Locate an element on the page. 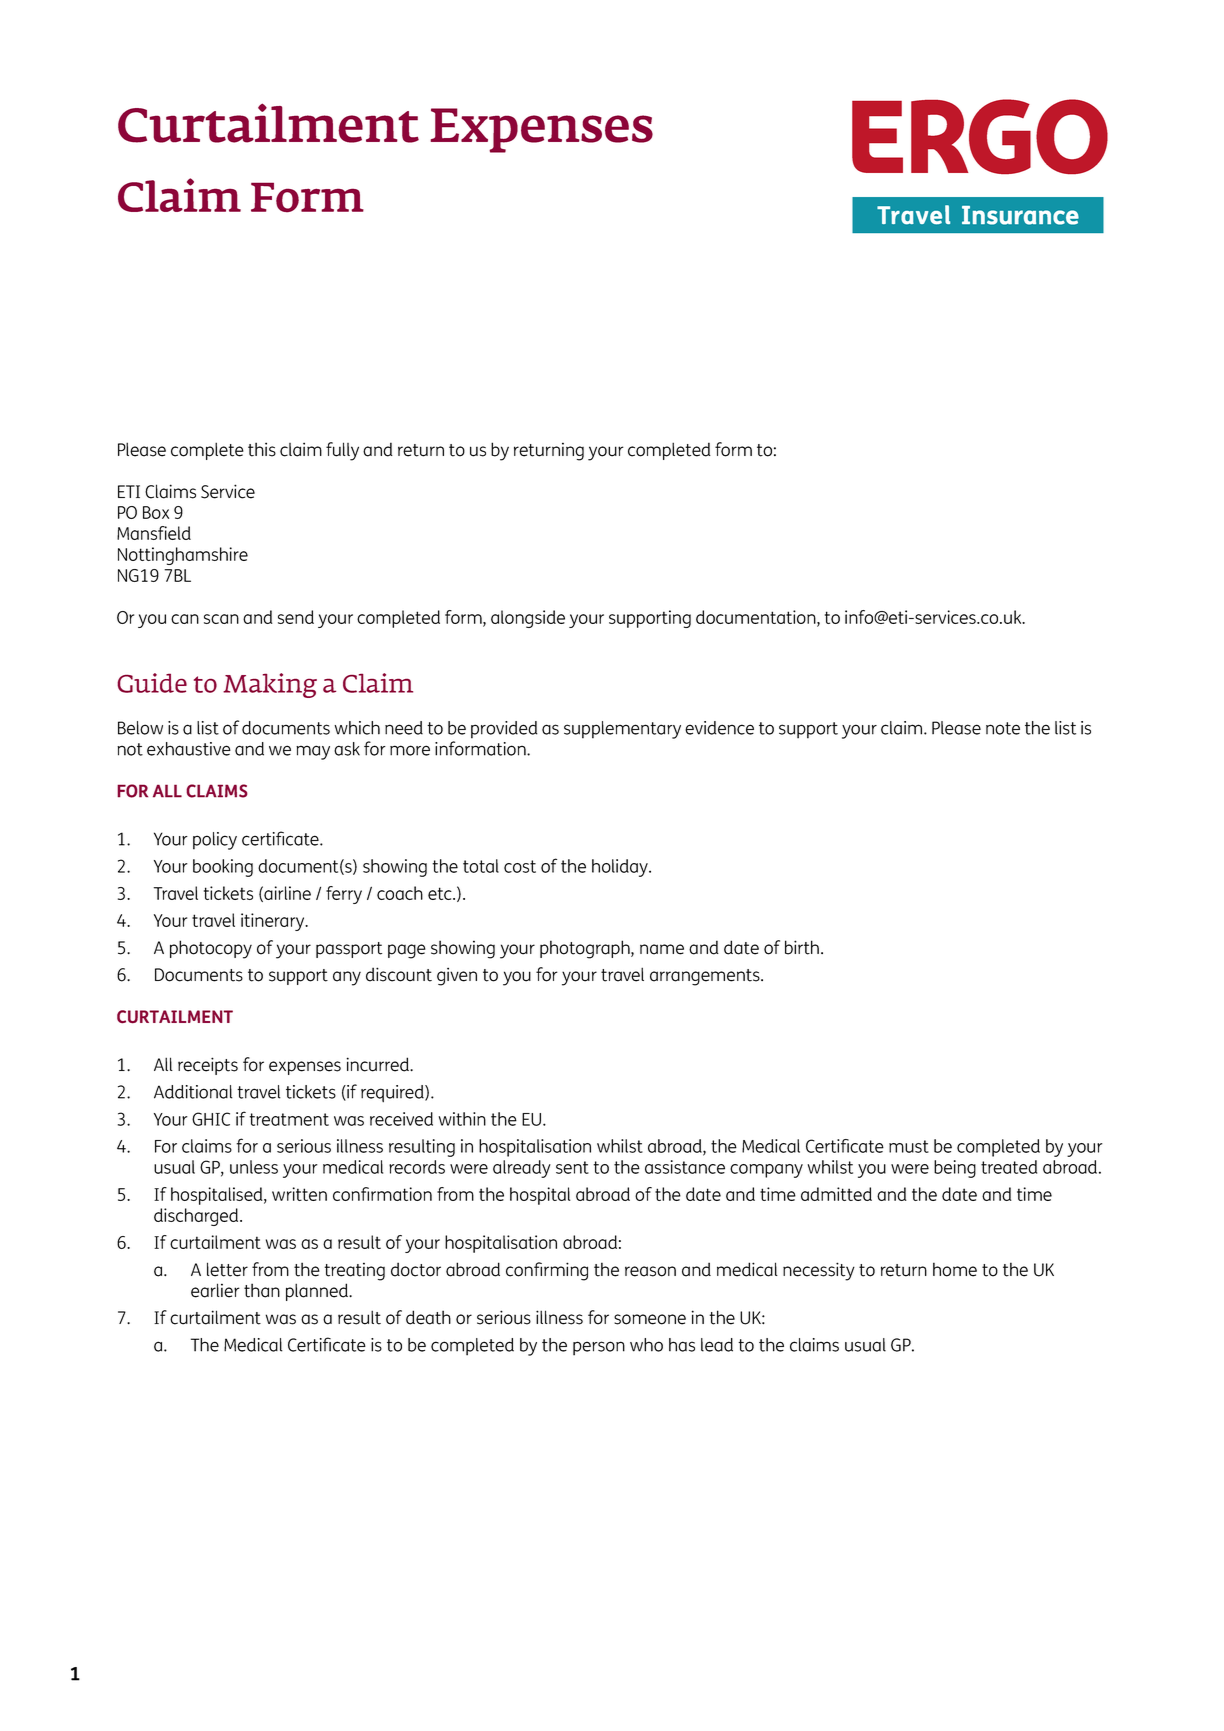  sent is located at coordinates (572, 1167).
